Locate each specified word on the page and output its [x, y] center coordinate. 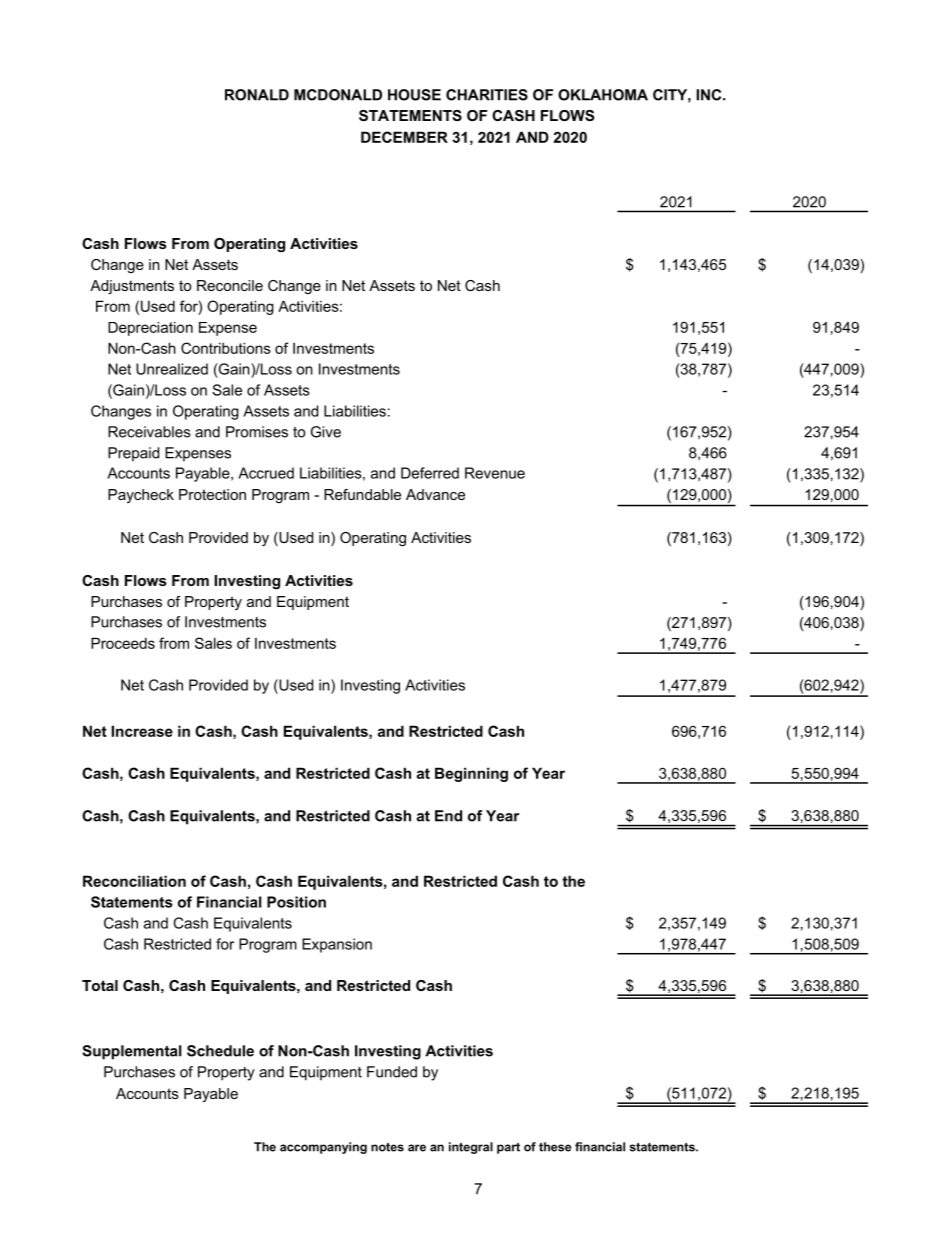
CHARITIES [487, 95]
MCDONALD [338, 95]
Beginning [471, 774]
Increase [142, 731]
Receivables [149, 432]
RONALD [257, 95]
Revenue [495, 473]
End [448, 816]
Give [326, 432]
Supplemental [132, 1052]
